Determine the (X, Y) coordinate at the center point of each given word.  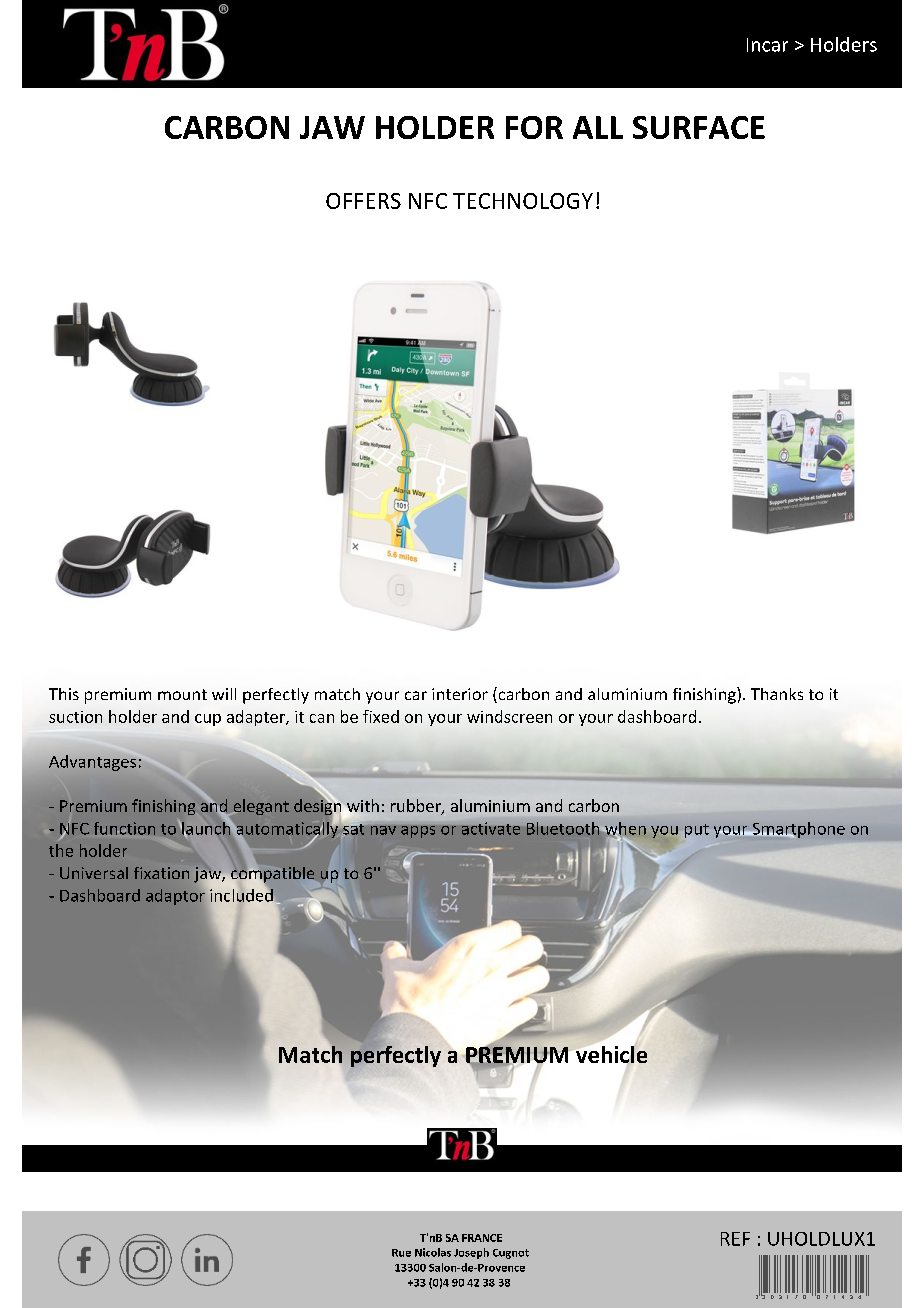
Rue (401, 1253)
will (224, 694)
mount (182, 694)
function (124, 828)
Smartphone (797, 830)
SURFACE (699, 127)
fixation (161, 873)
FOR (534, 127)
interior (460, 694)
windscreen (509, 716)
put (697, 831)
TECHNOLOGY (523, 201)
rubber (417, 807)
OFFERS (363, 201)
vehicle (611, 1054)
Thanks (777, 694)
